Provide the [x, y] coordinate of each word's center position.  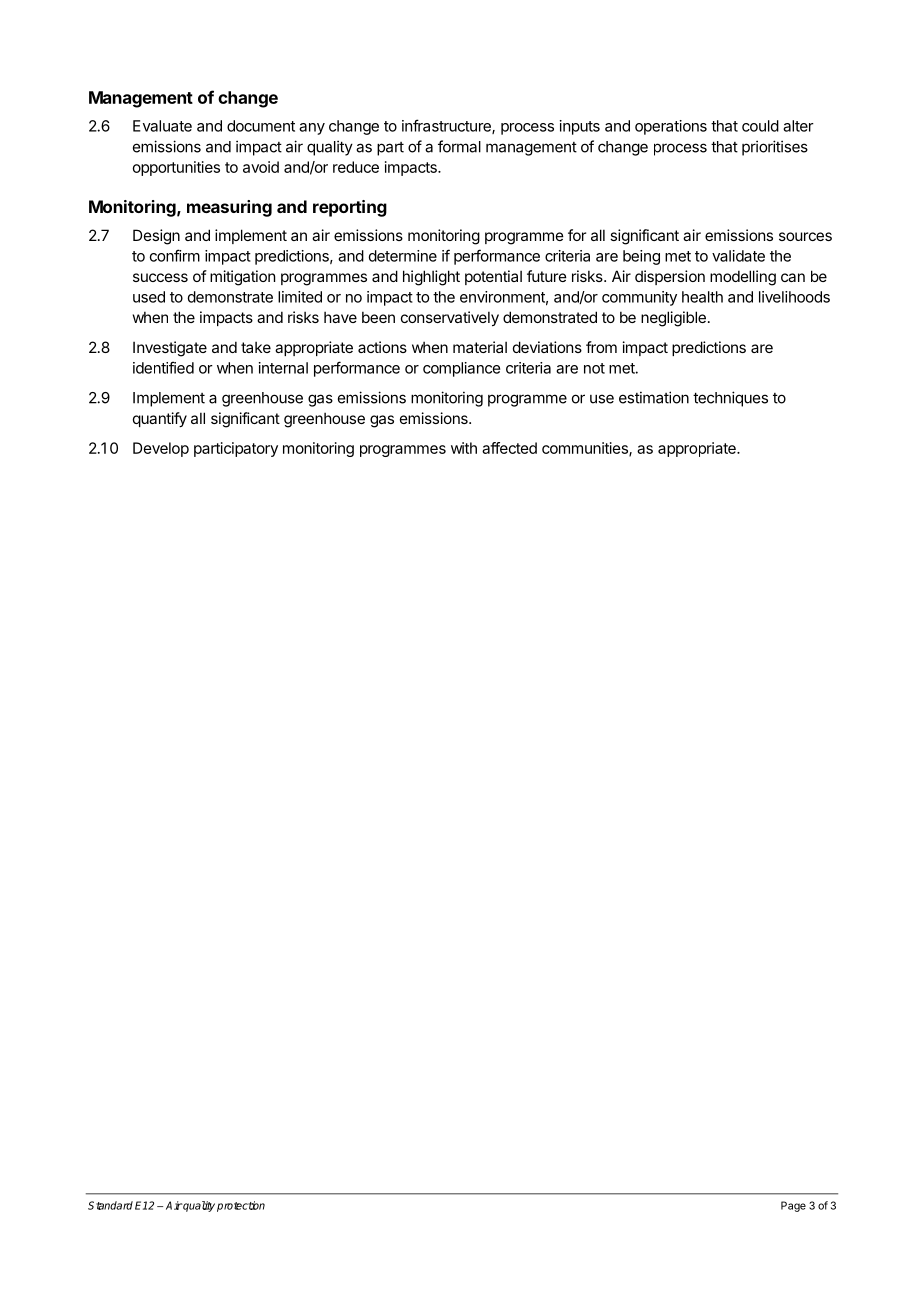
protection [241, 1206]
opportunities [176, 168]
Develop [161, 449]
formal [459, 146]
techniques [730, 399]
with [464, 448]
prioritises [775, 148]
